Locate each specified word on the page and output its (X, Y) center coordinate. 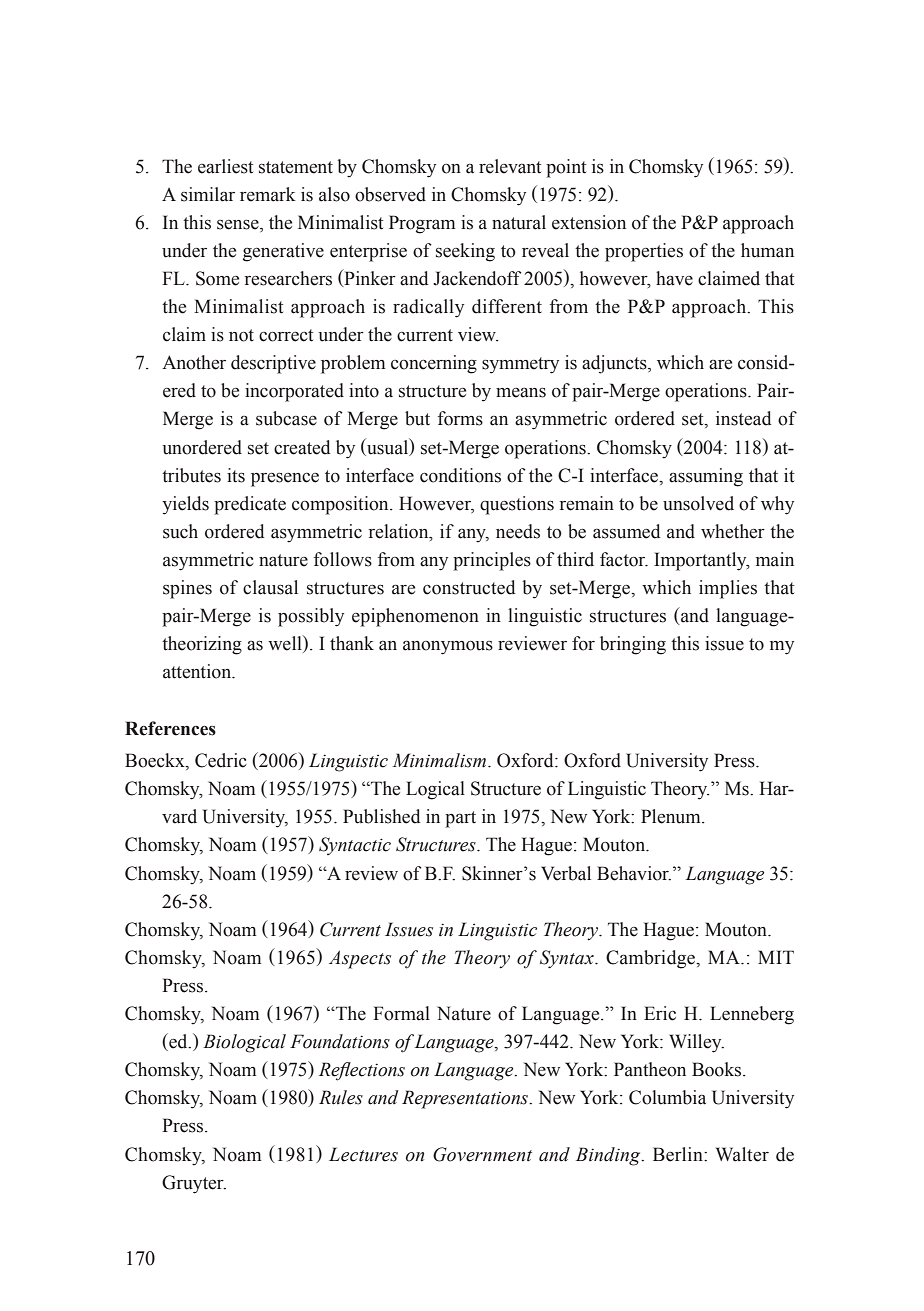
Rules (341, 1097)
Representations (466, 1099)
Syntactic (355, 846)
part (460, 819)
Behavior (634, 873)
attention (198, 671)
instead (744, 418)
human (767, 250)
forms (460, 418)
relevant (510, 166)
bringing (633, 645)
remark (268, 194)
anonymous (448, 647)
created (302, 447)
